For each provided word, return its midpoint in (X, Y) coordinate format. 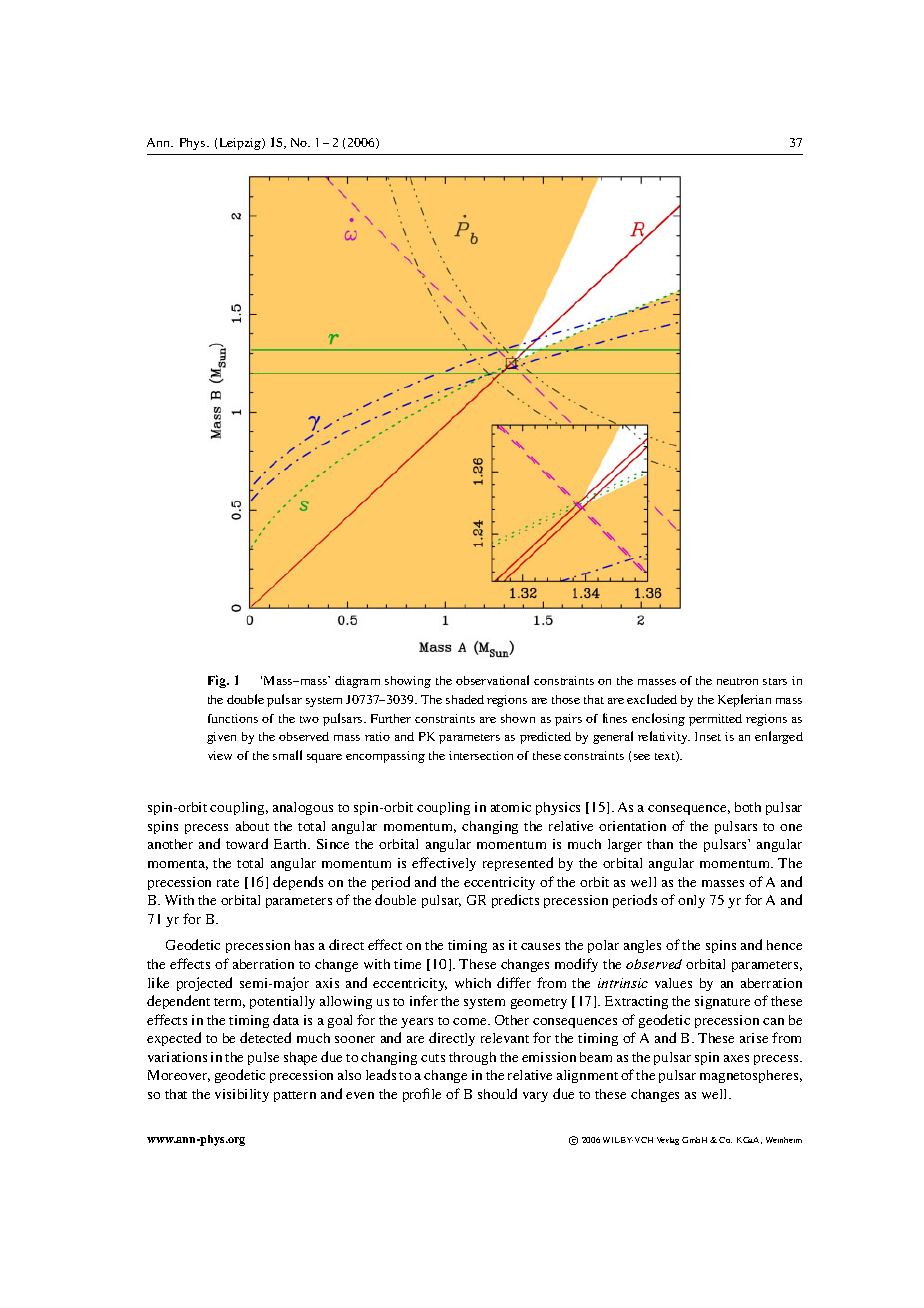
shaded (465, 699)
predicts (515, 901)
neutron (737, 681)
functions (233, 718)
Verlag (668, 1141)
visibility (242, 1095)
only (691, 901)
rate (228, 883)
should (497, 1093)
